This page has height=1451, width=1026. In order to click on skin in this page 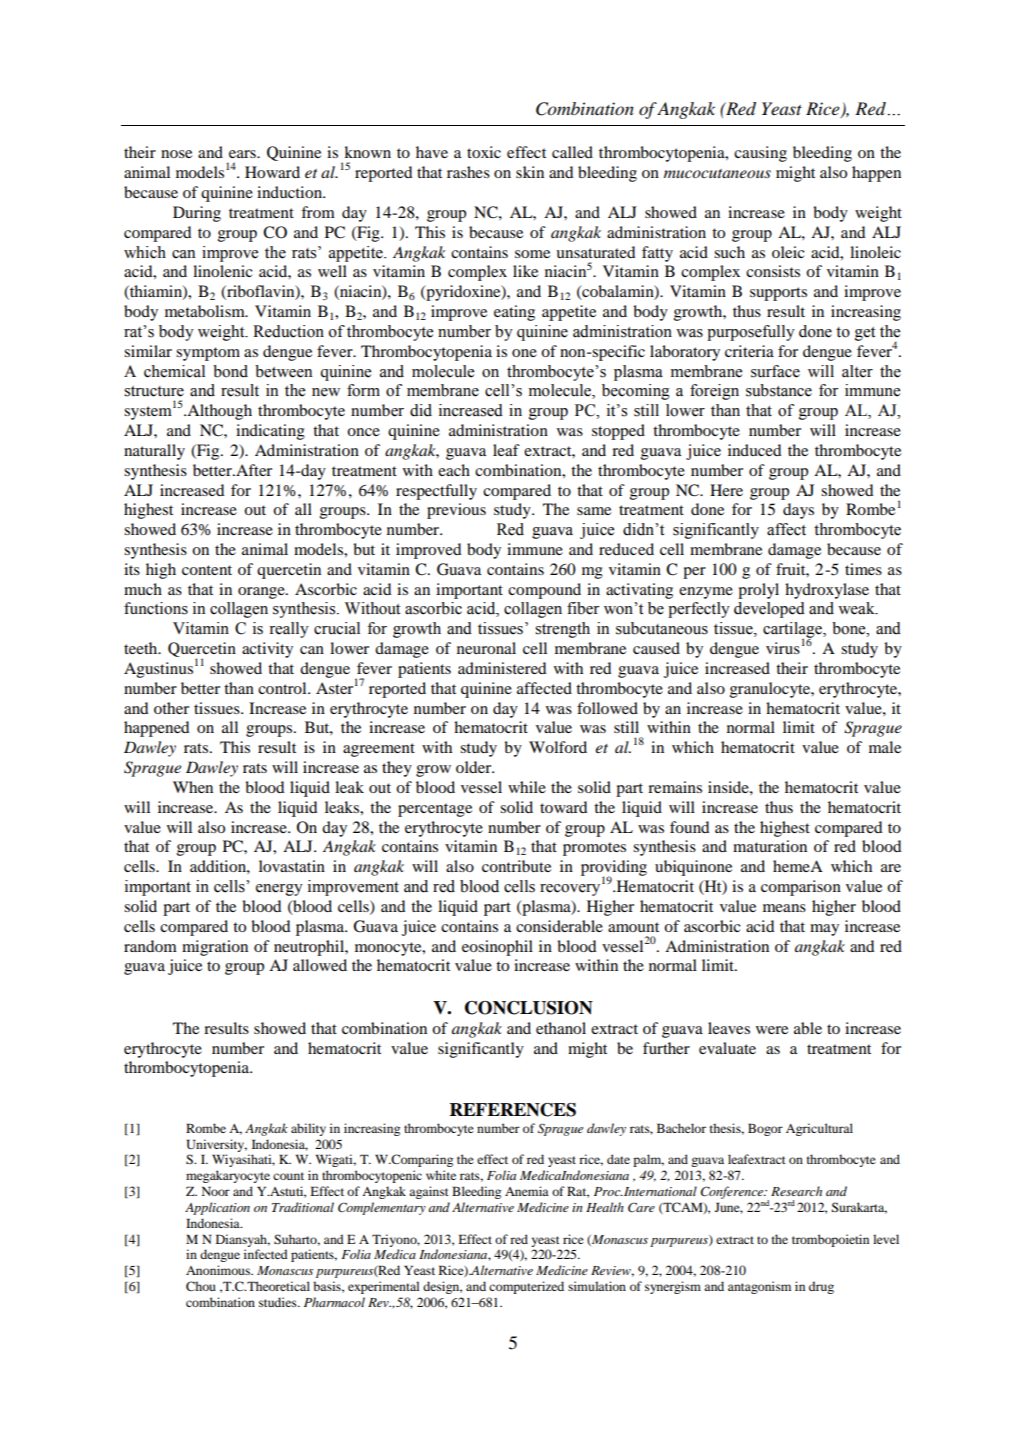, I will do `click(530, 172)`.
